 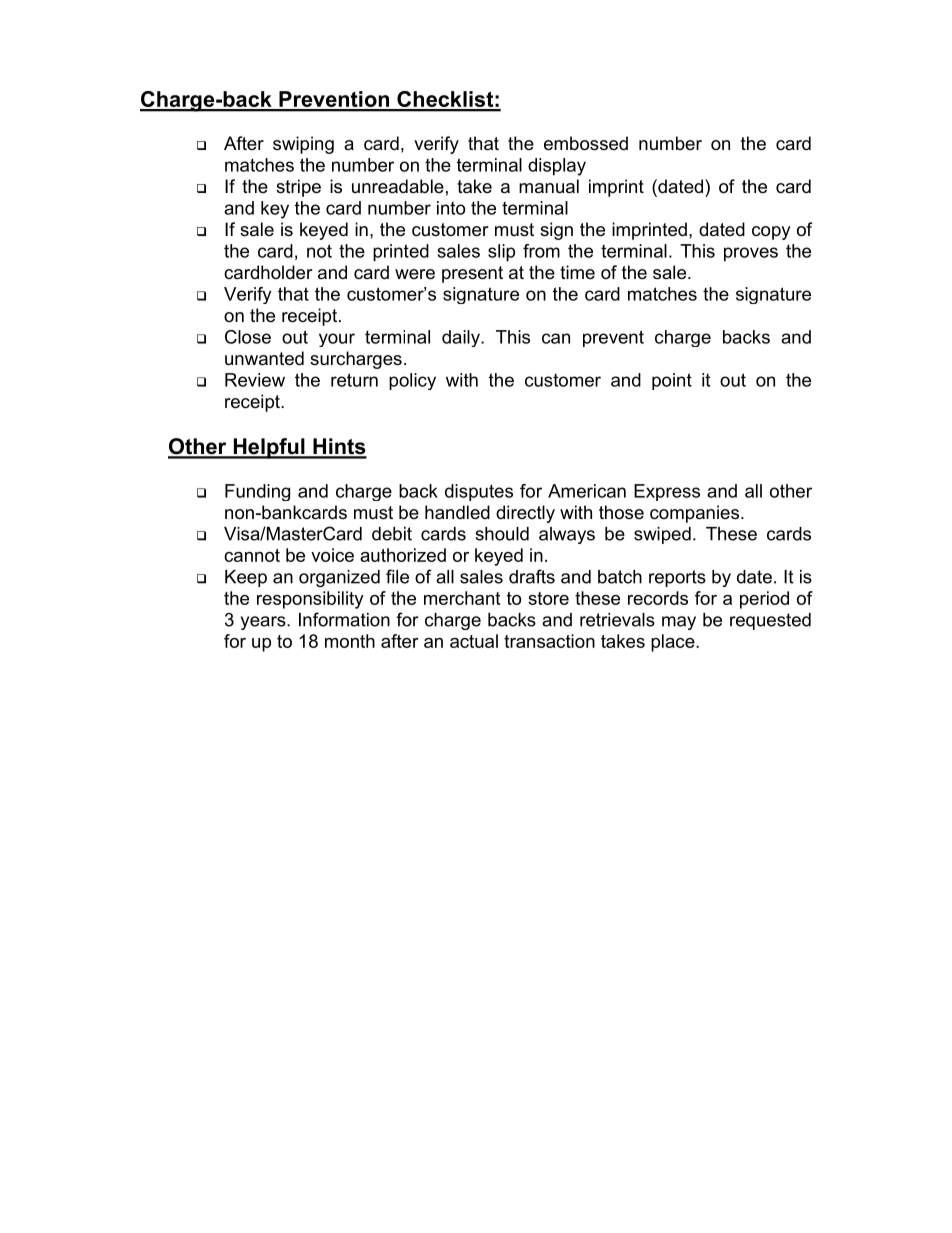 I want to click on display, so click(x=557, y=167).
